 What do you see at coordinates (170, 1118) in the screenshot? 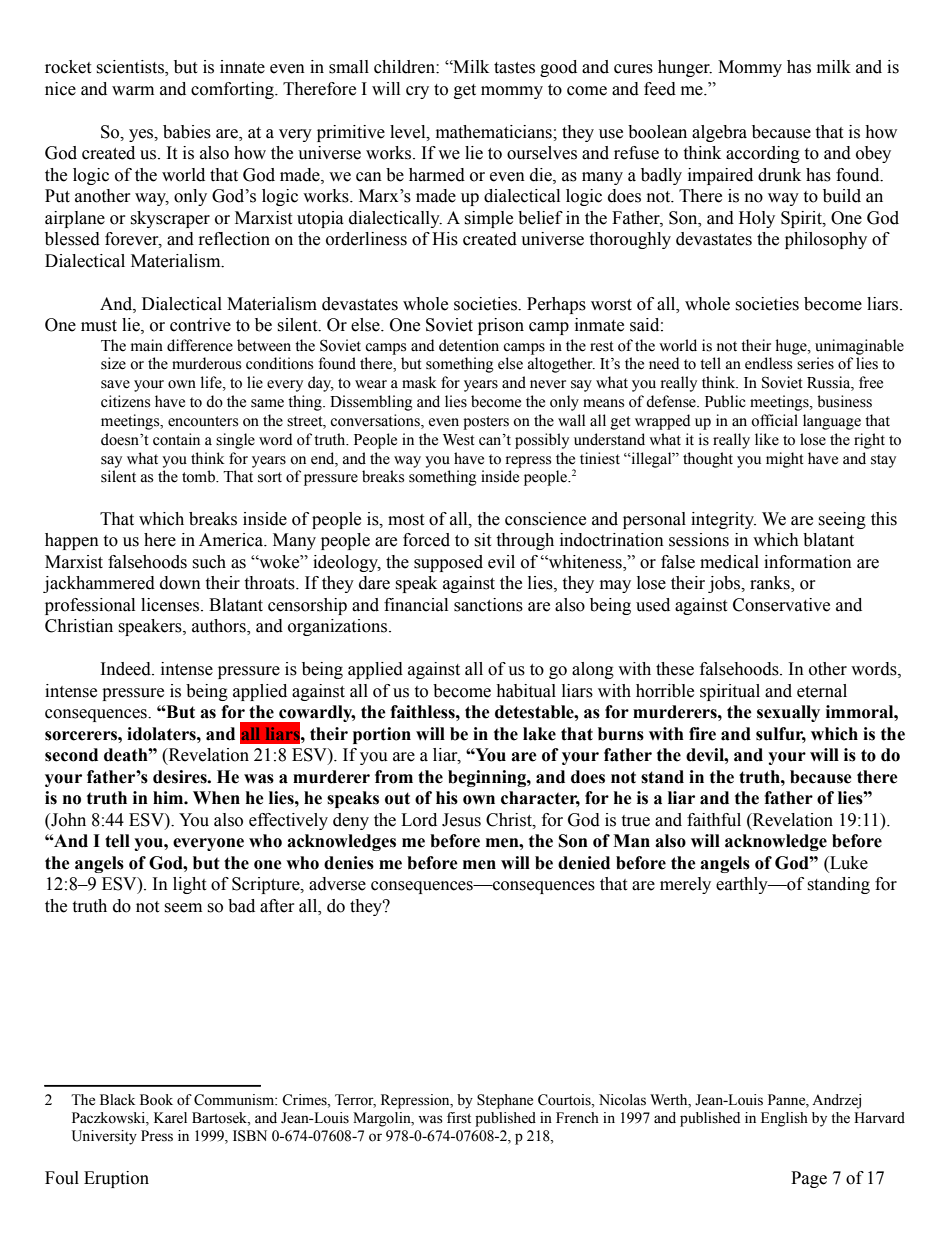
I see `Karel` at bounding box center [170, 1118].
